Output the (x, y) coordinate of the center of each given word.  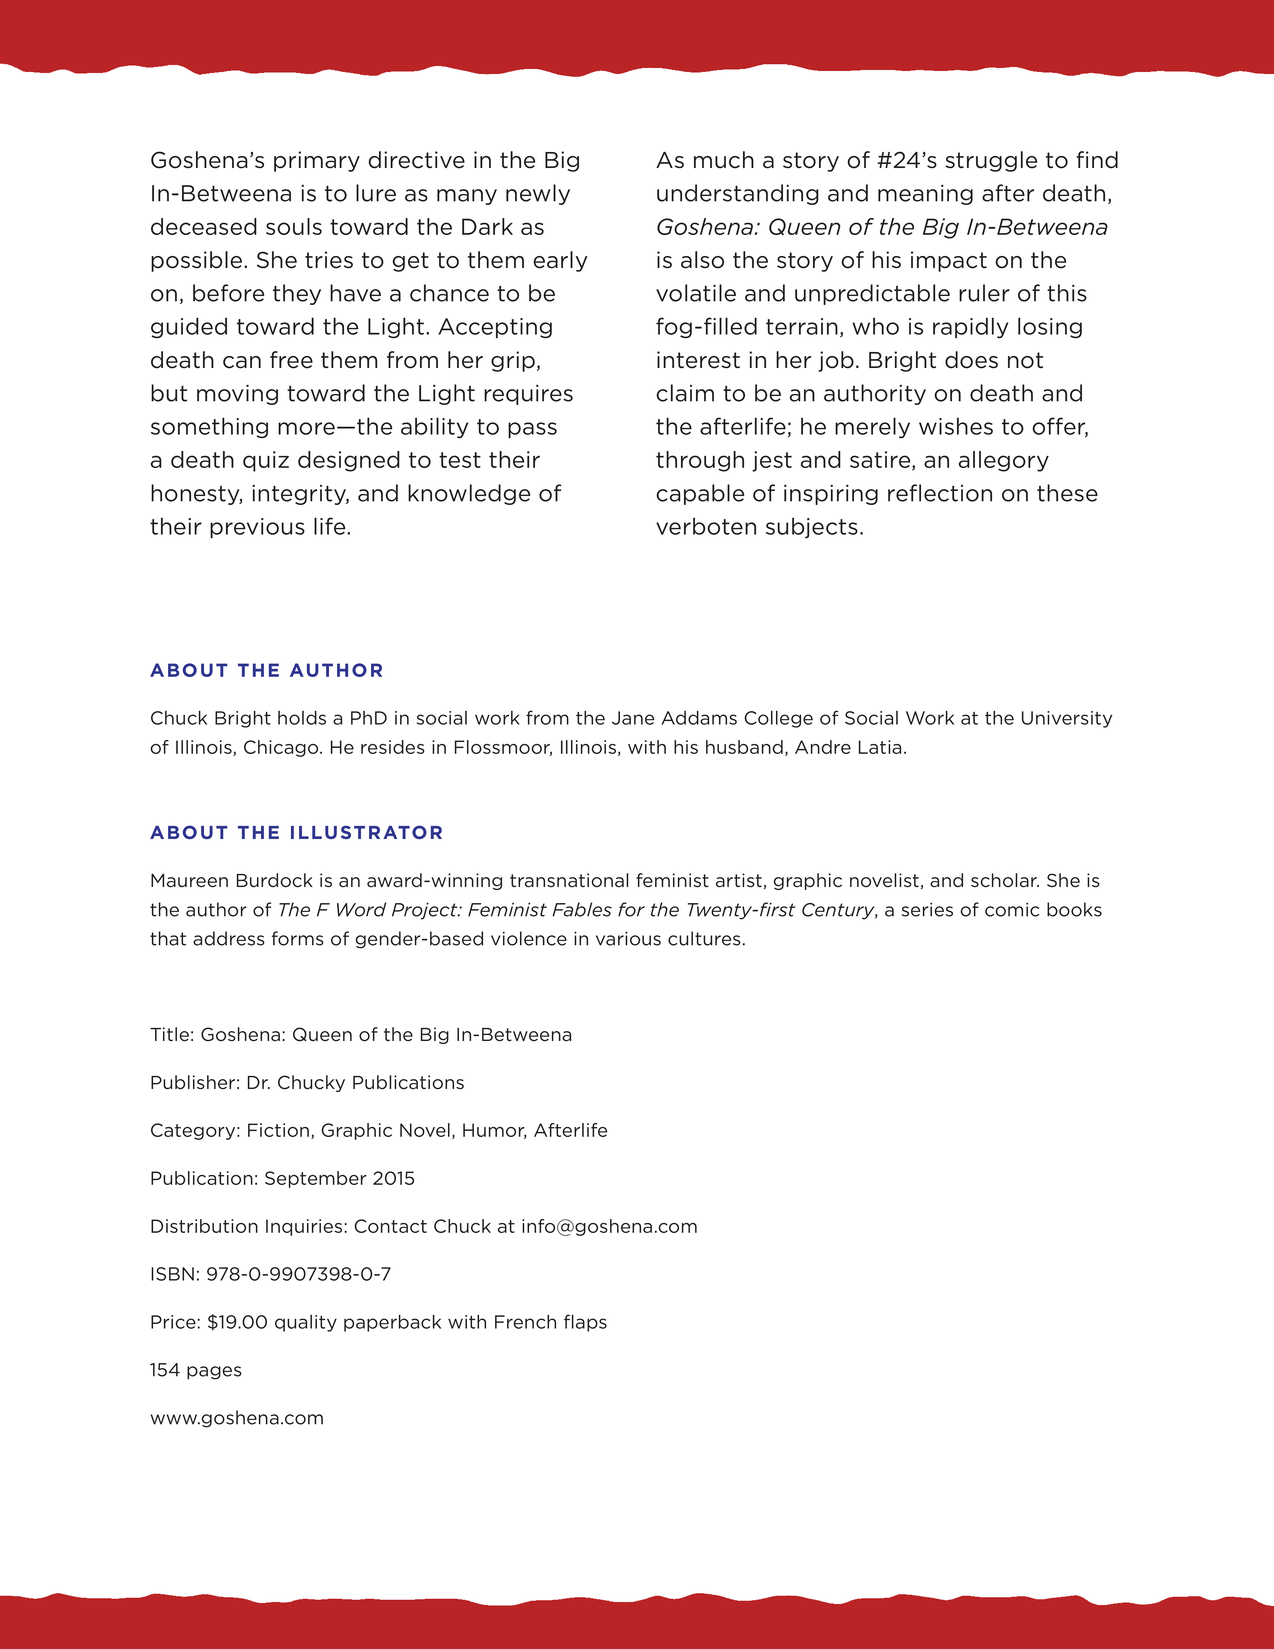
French (525, 1322)
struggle (991, 161)
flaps (585, 1323)
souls (294, 226)
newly (538, 194)
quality (306, 1323)
